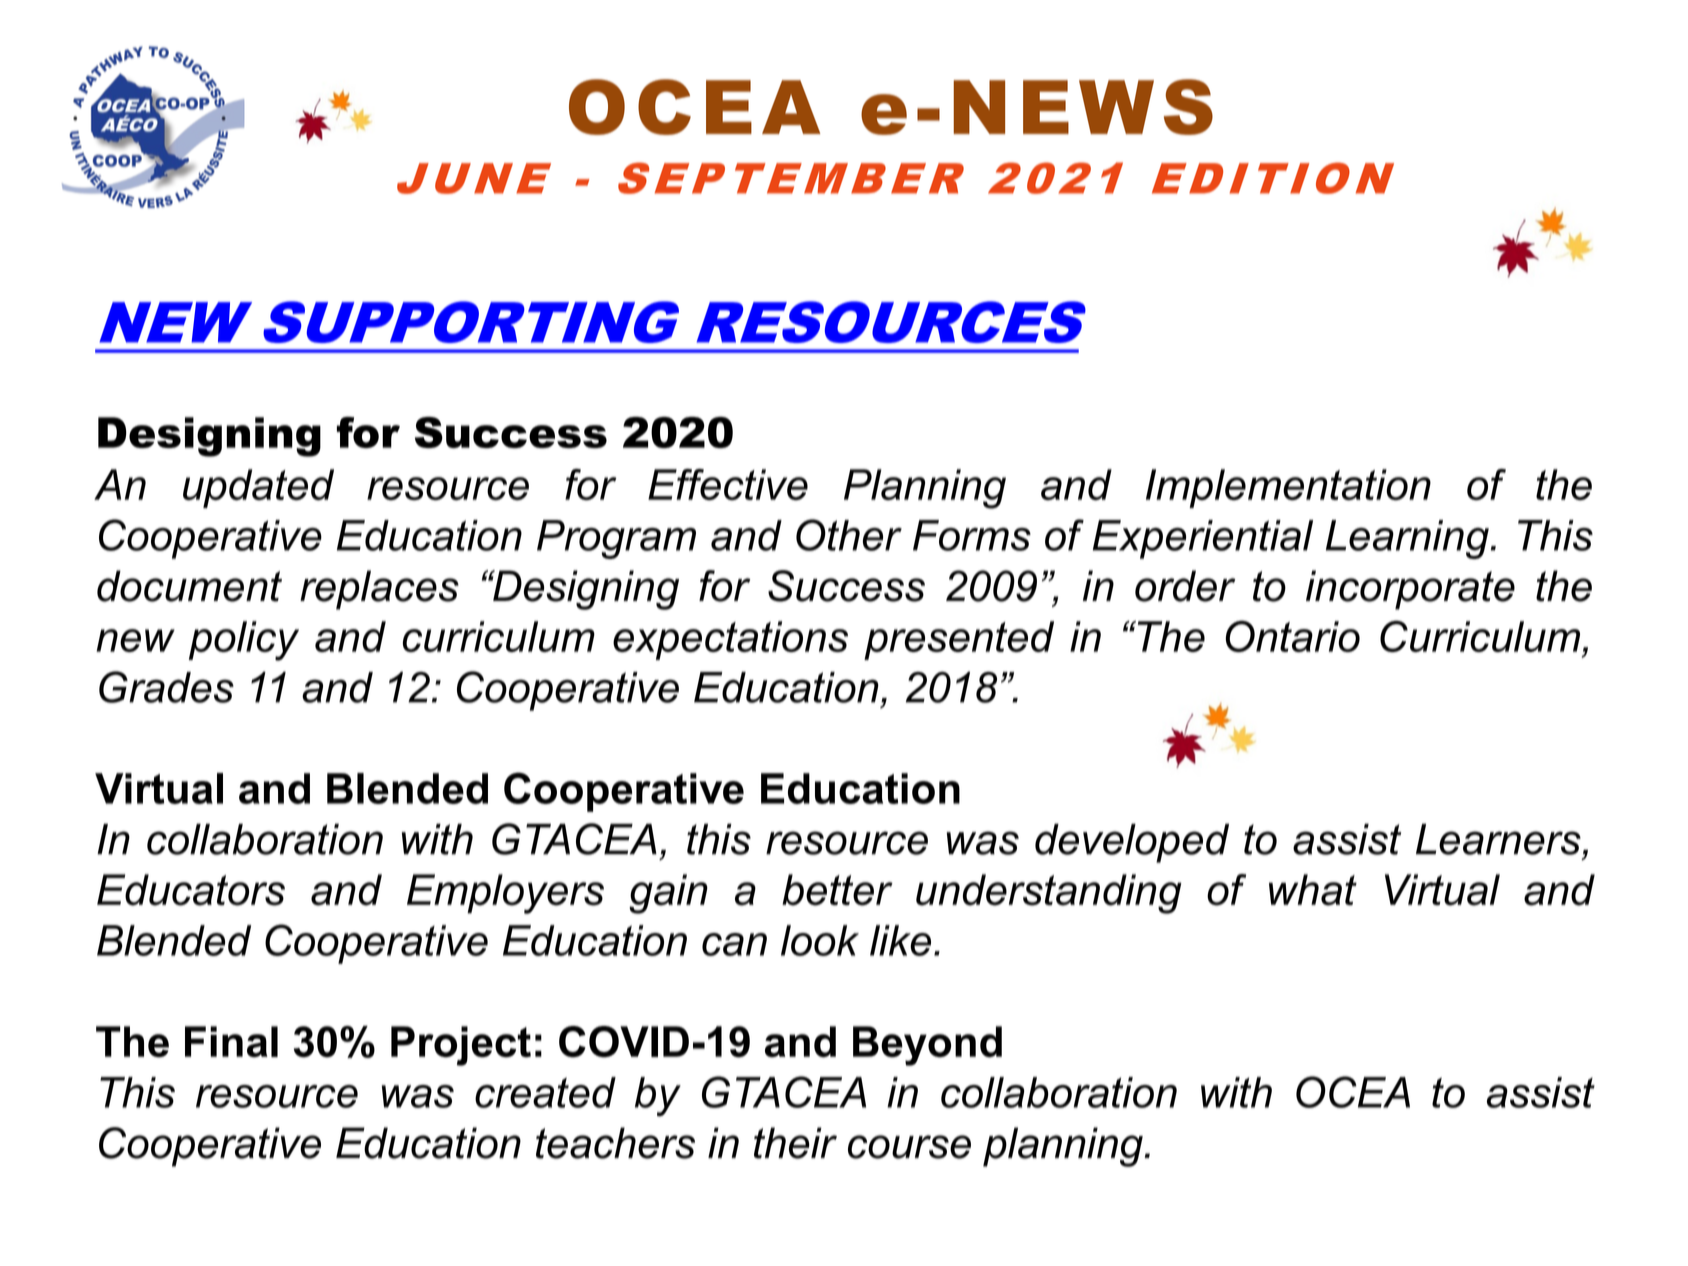  Describe the element at coordinates (795, 1143) in the screenshot. I see `their` at that location.
